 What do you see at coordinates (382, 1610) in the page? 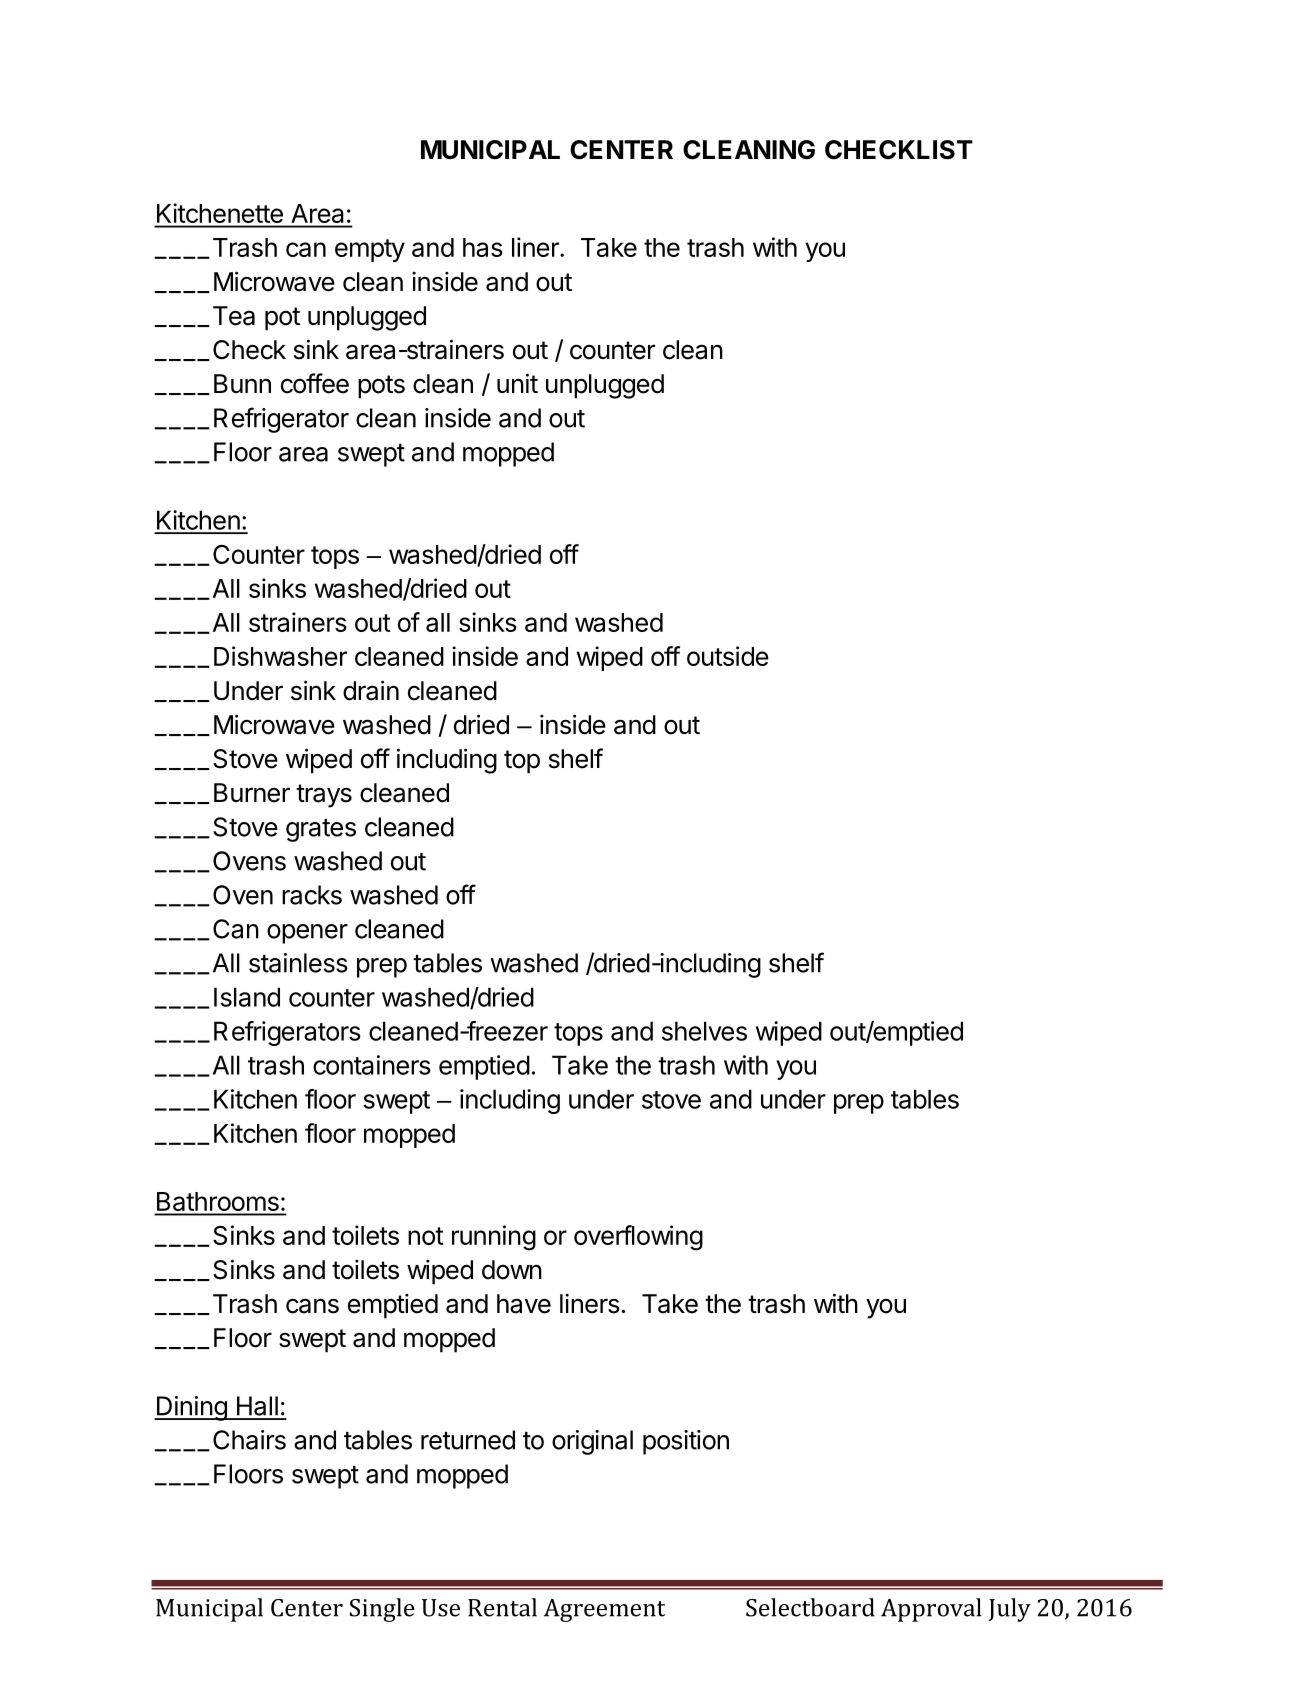
I see `Single` at bounding box center [382, 1610].
